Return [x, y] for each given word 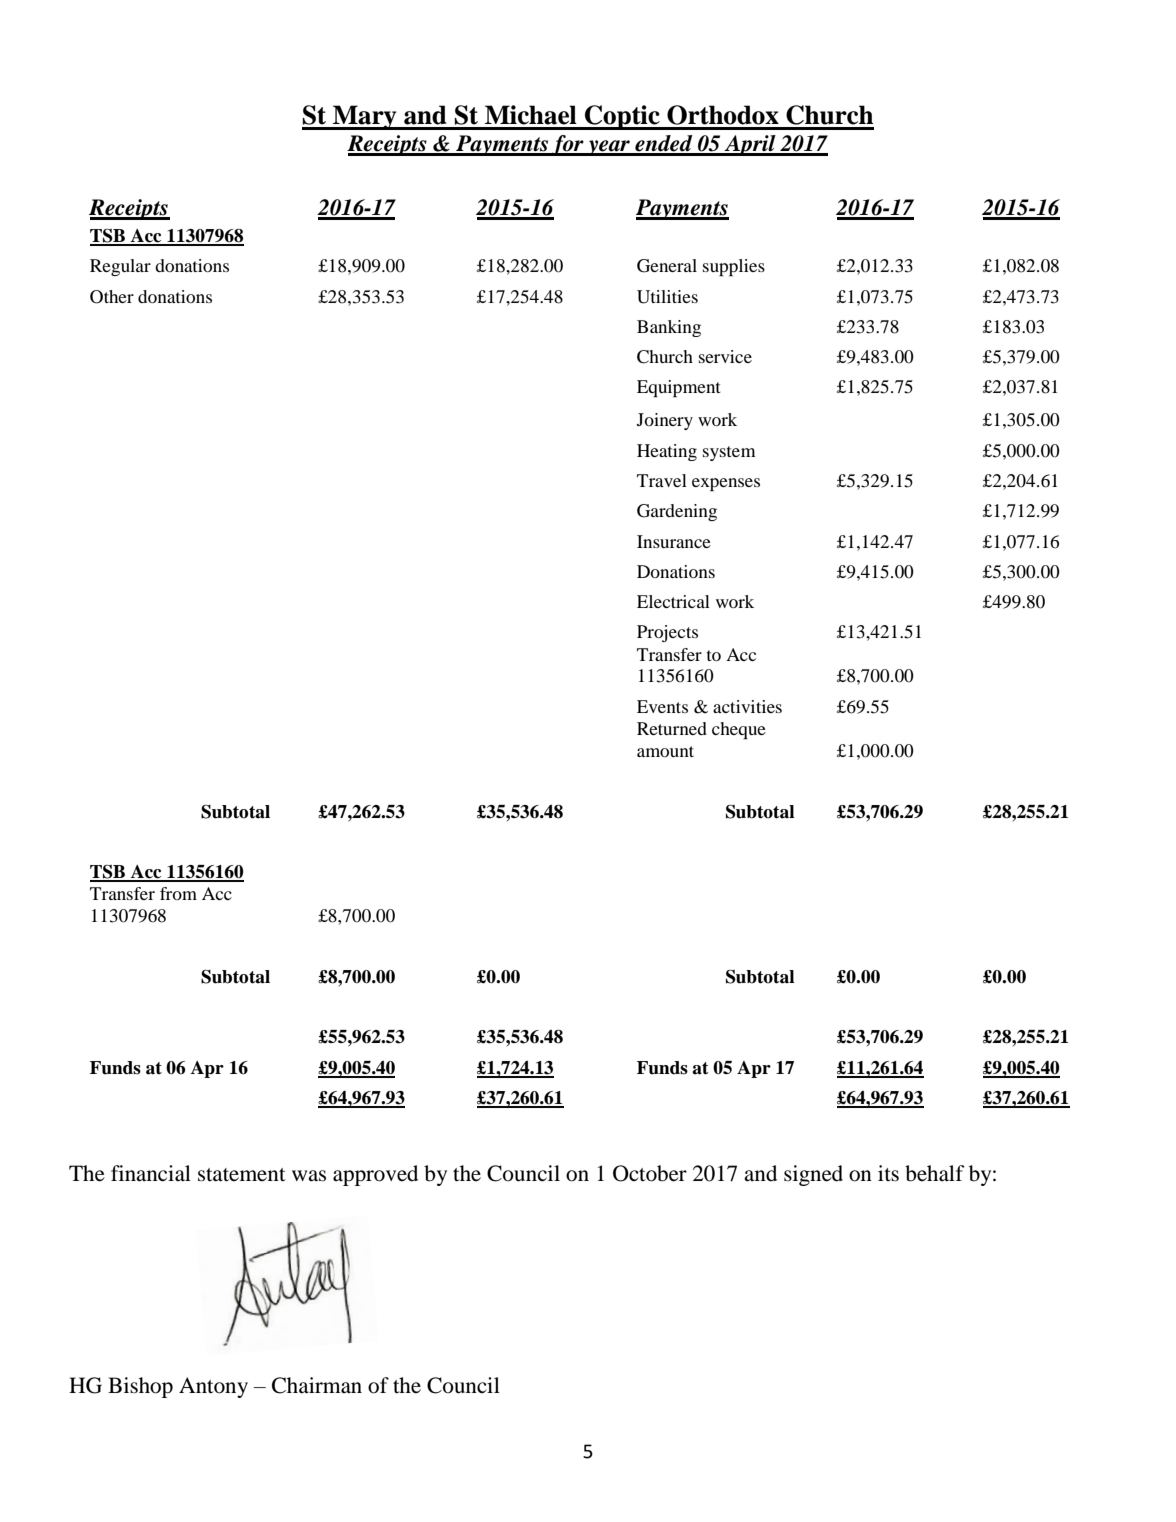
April [750, 145]
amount [665, 751]
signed [813, 1175]
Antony [213, 1387]
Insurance [674, 541]
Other [112, 297]
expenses [726, 484]
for [567, 145]
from [178, 893]
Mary [365, 117]
